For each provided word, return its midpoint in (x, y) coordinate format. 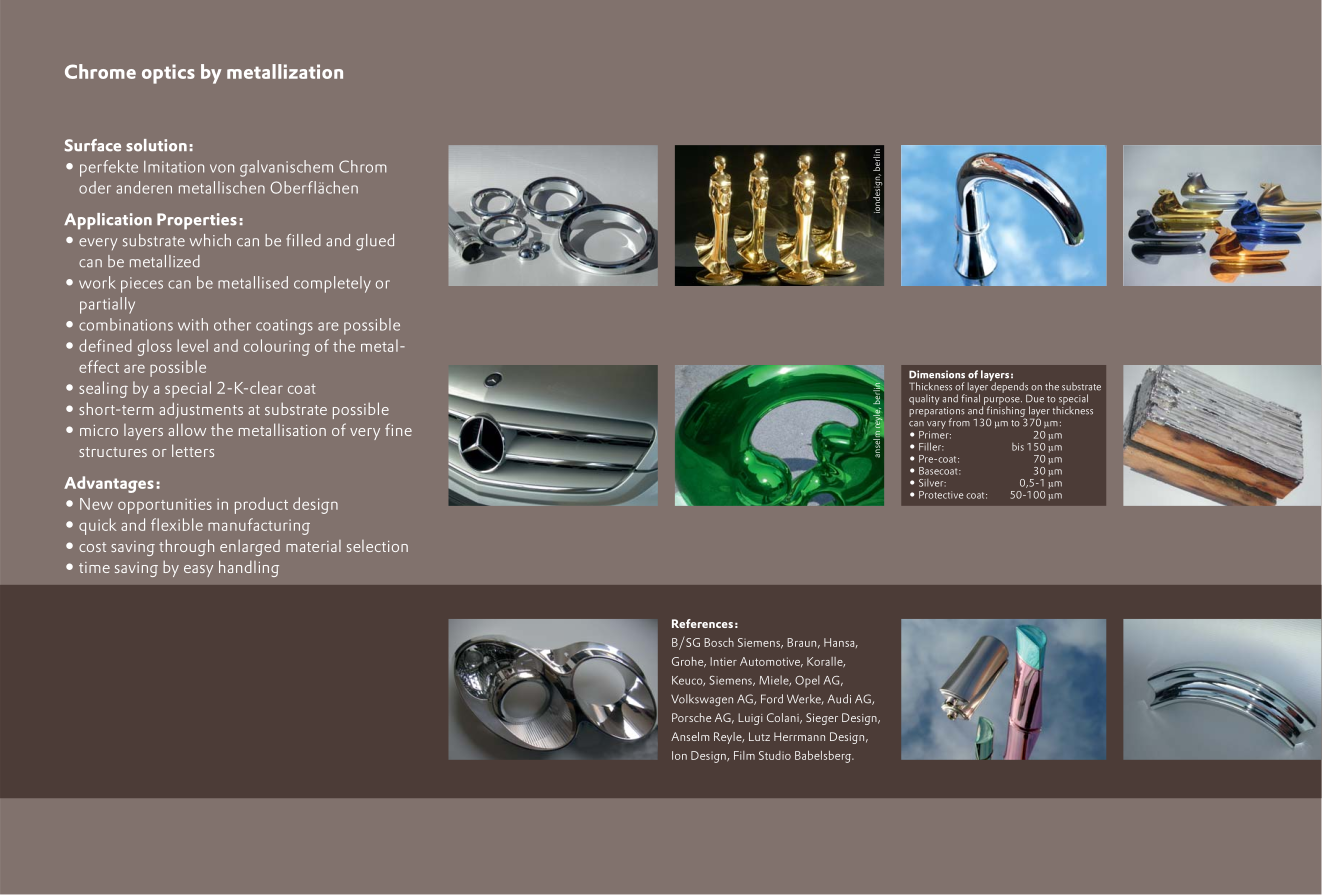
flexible (177, 524)
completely (332, 284)
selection (377, 546)
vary (936, 425)
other (232, 324)
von (222, 168)
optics (168, 74)
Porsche (691, 717)
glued (375, 242)
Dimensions (937, 374)
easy (198, 571)
